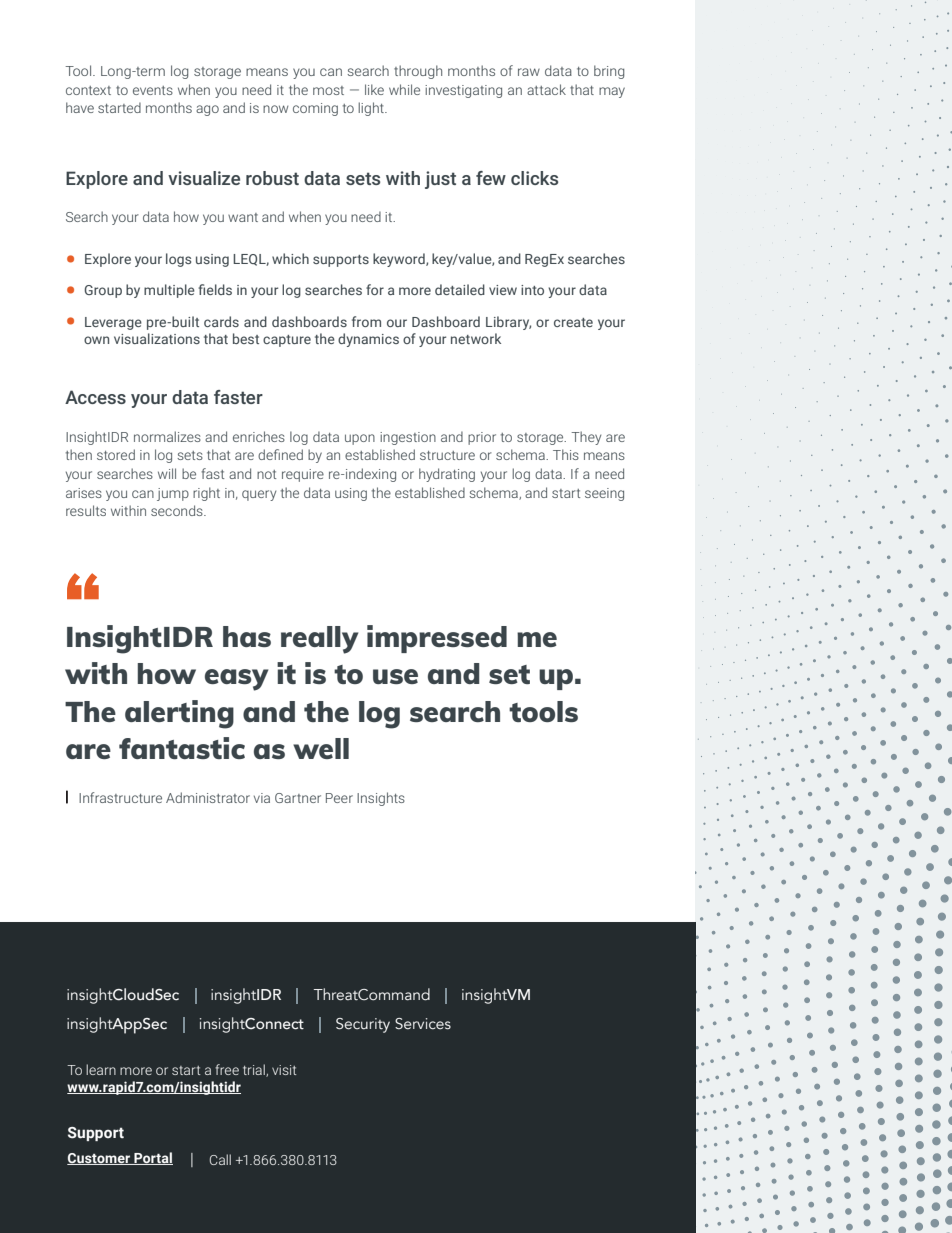 This screenshot has width=952, height=1233. What do you see at coordinates (328, 90) in the screenshot?
I see `most` at bounding box center [328, 90].
